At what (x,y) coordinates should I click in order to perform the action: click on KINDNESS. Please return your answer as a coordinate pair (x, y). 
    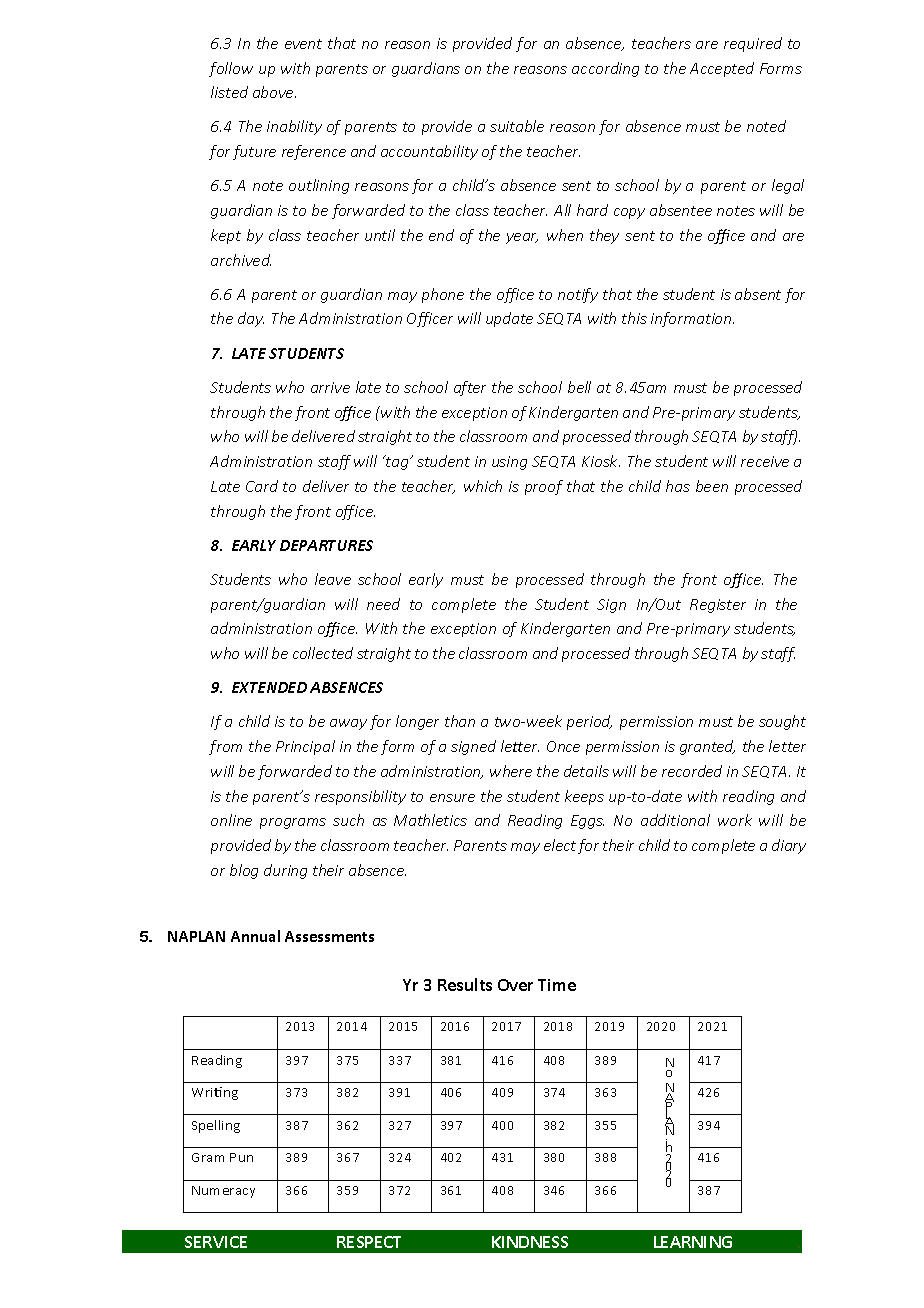
    Looking at the image, I should click on (530, 1242).
